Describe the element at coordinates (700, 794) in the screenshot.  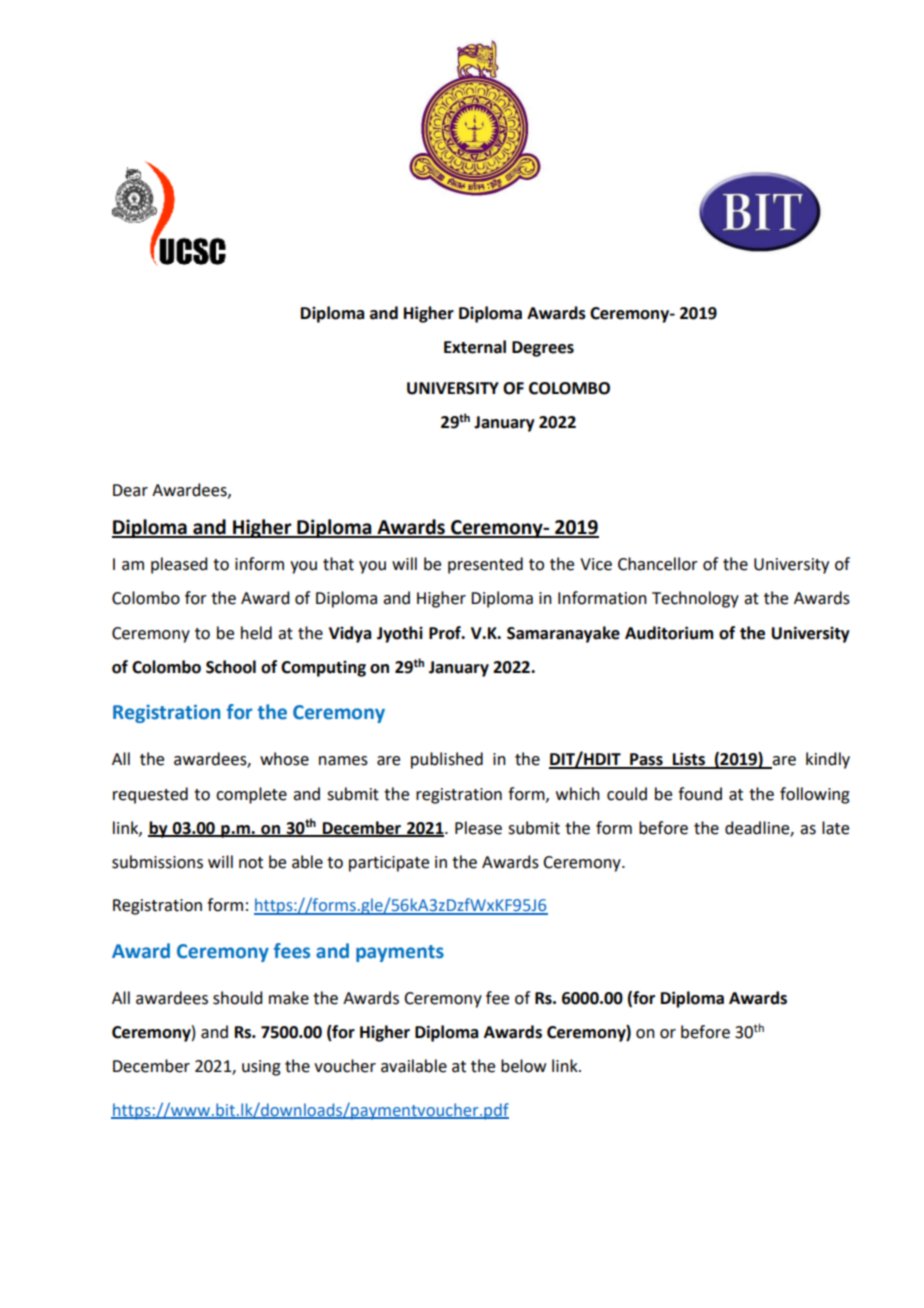
I see `found` at that location.
